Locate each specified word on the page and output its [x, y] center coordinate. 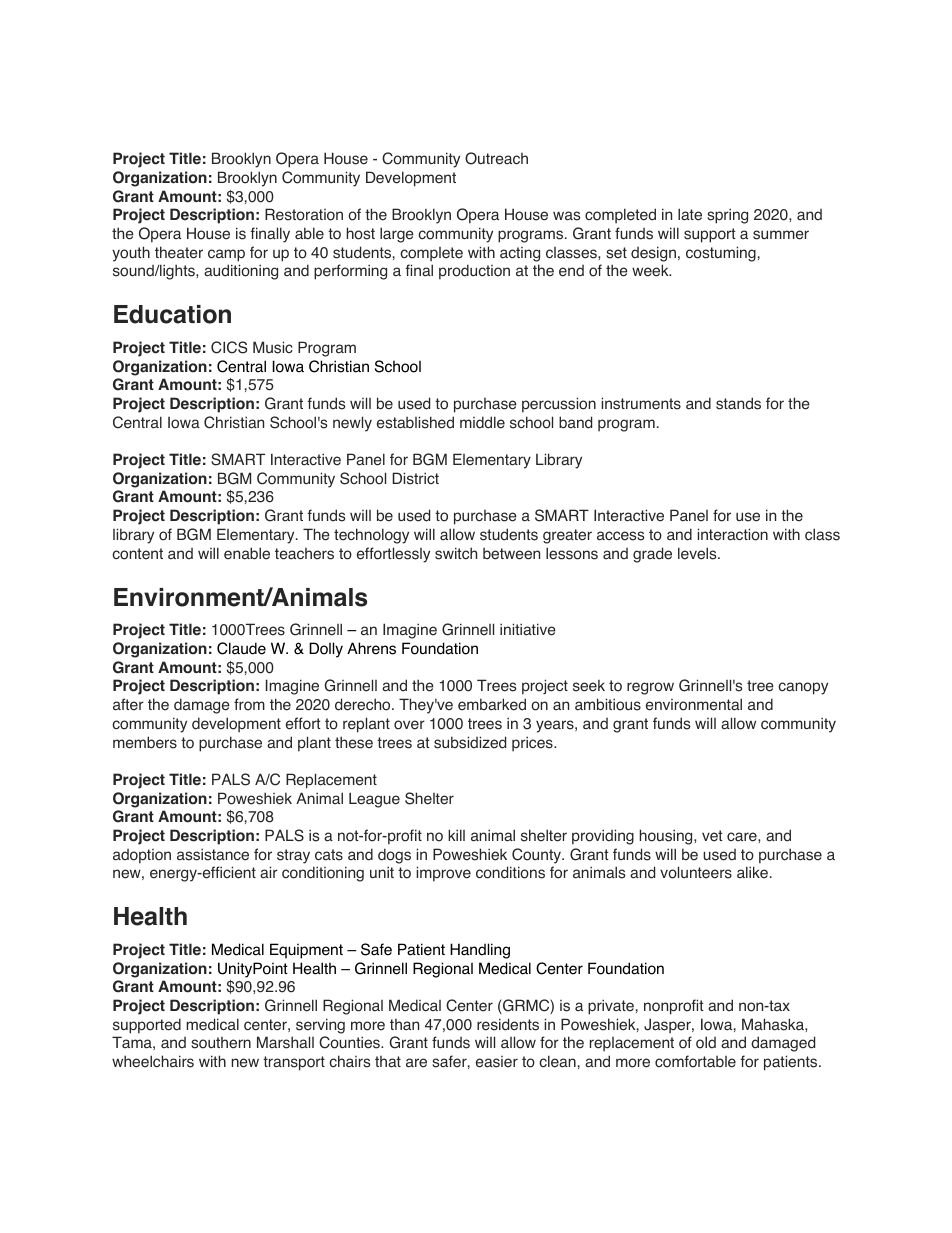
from [249, 704]
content [137, 554]
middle [482, 422]
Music [273, 347]
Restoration [304, 214]
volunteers [696, 872]
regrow [650, 688]
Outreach [496, 158]
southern [221, 1043]
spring [727, 216]
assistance [213, 854]
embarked [492, 704]
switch [456, 553]
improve [443, 874]
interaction [732, 534]
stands [738, 403]
